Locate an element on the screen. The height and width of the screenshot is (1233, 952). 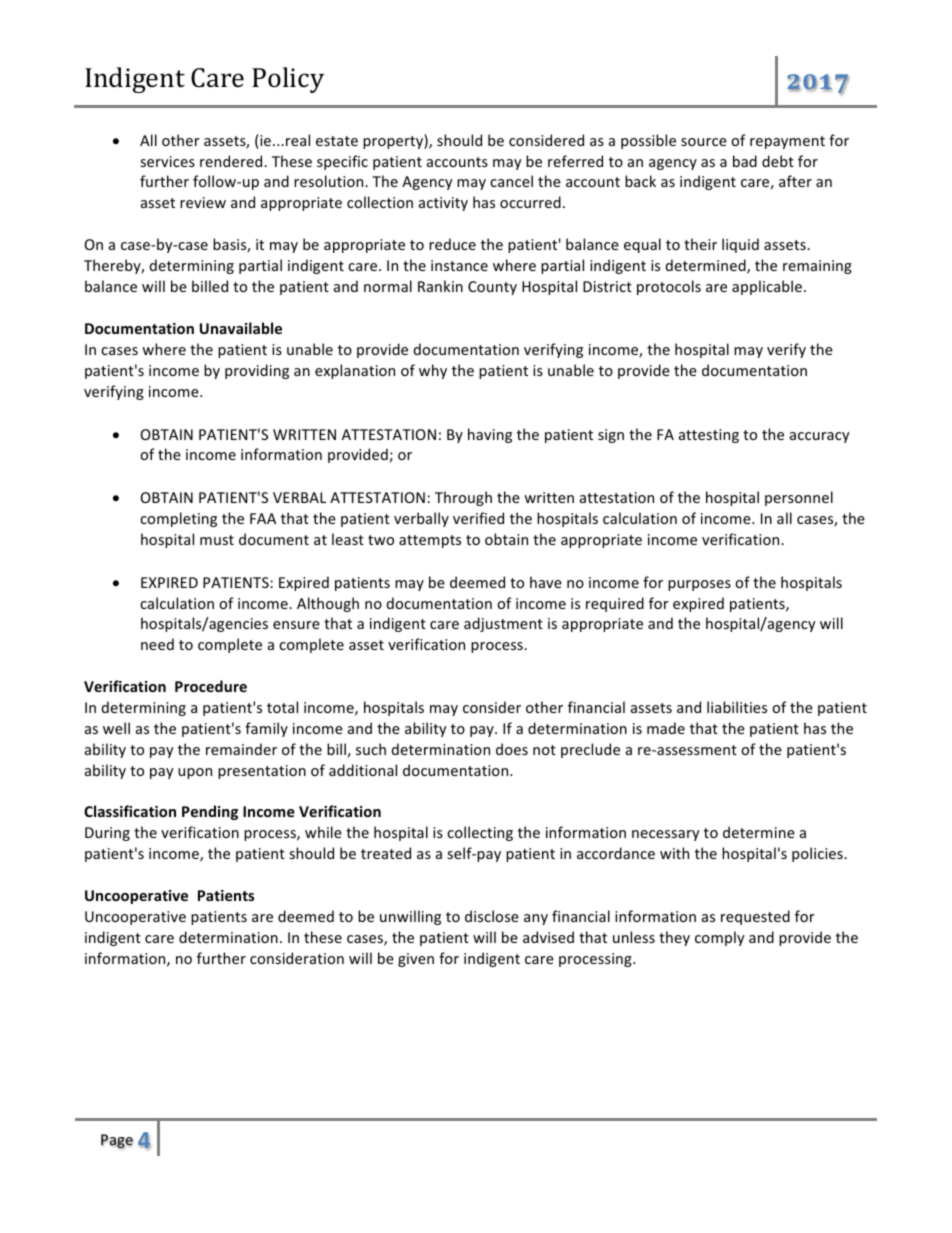
attesting is located at coordinates (709, 436).
